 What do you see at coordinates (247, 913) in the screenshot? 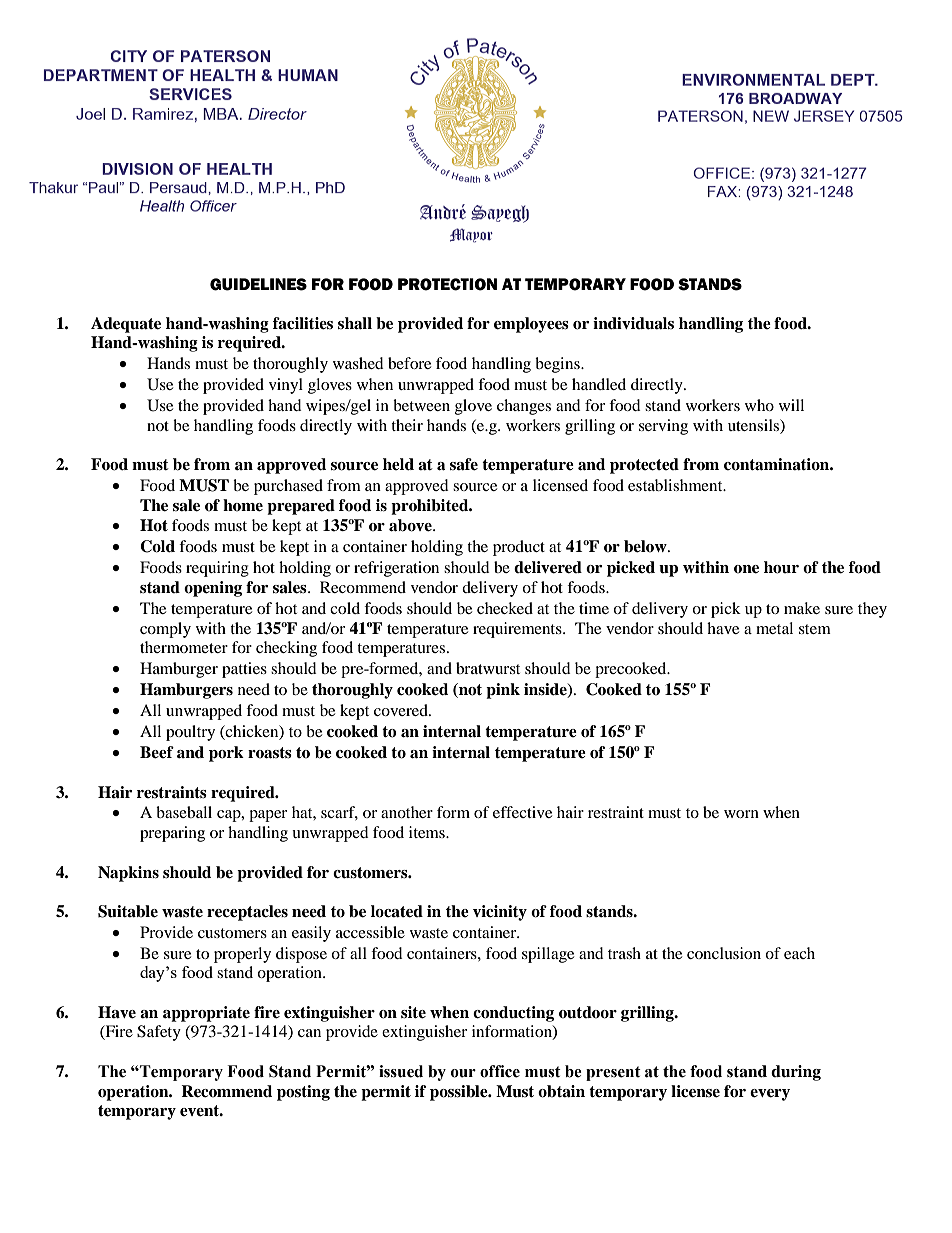
I see `receptacles` at bounding box center [247, 913].
